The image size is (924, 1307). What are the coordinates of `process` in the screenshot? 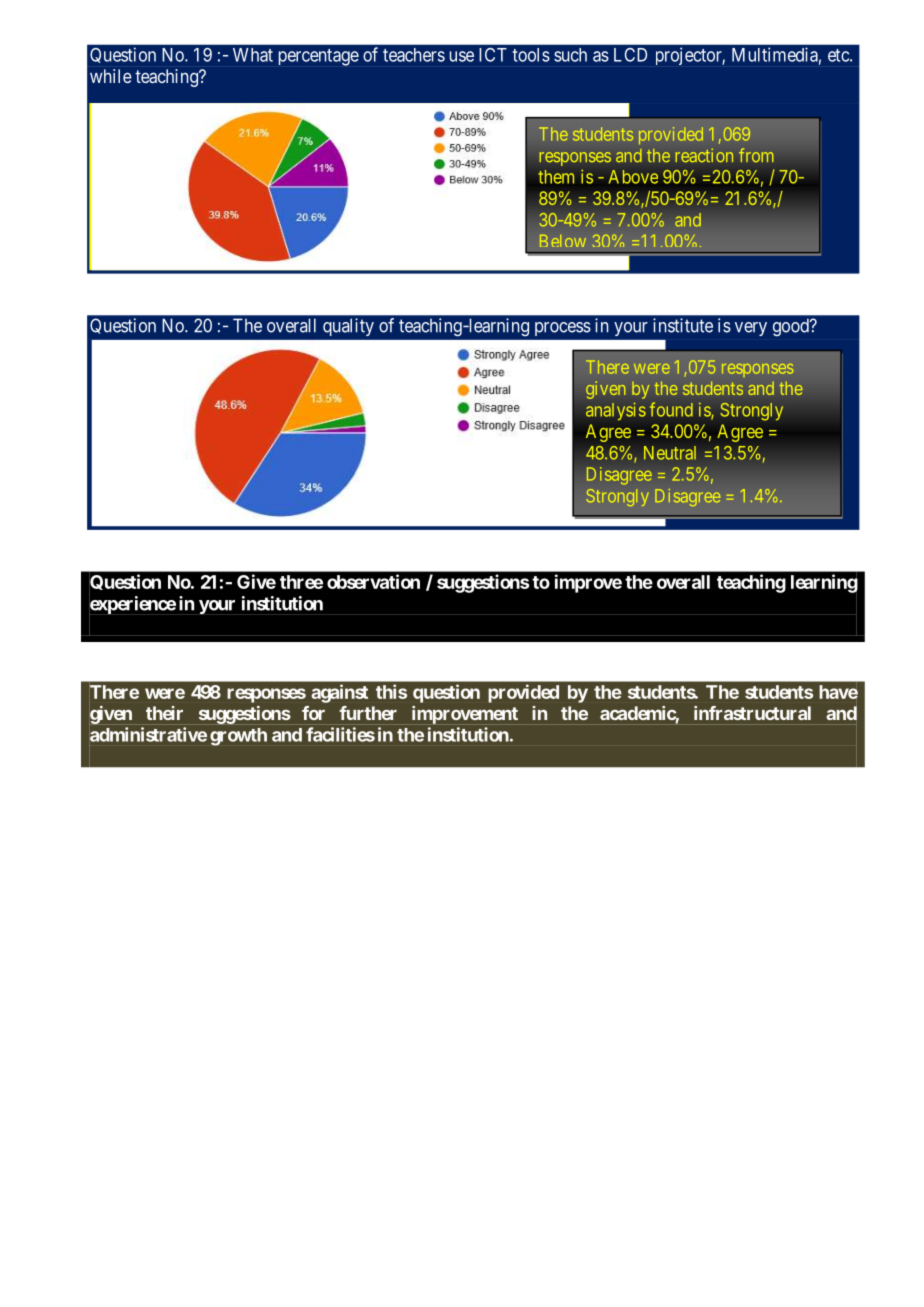 It's located at (563, 329).
